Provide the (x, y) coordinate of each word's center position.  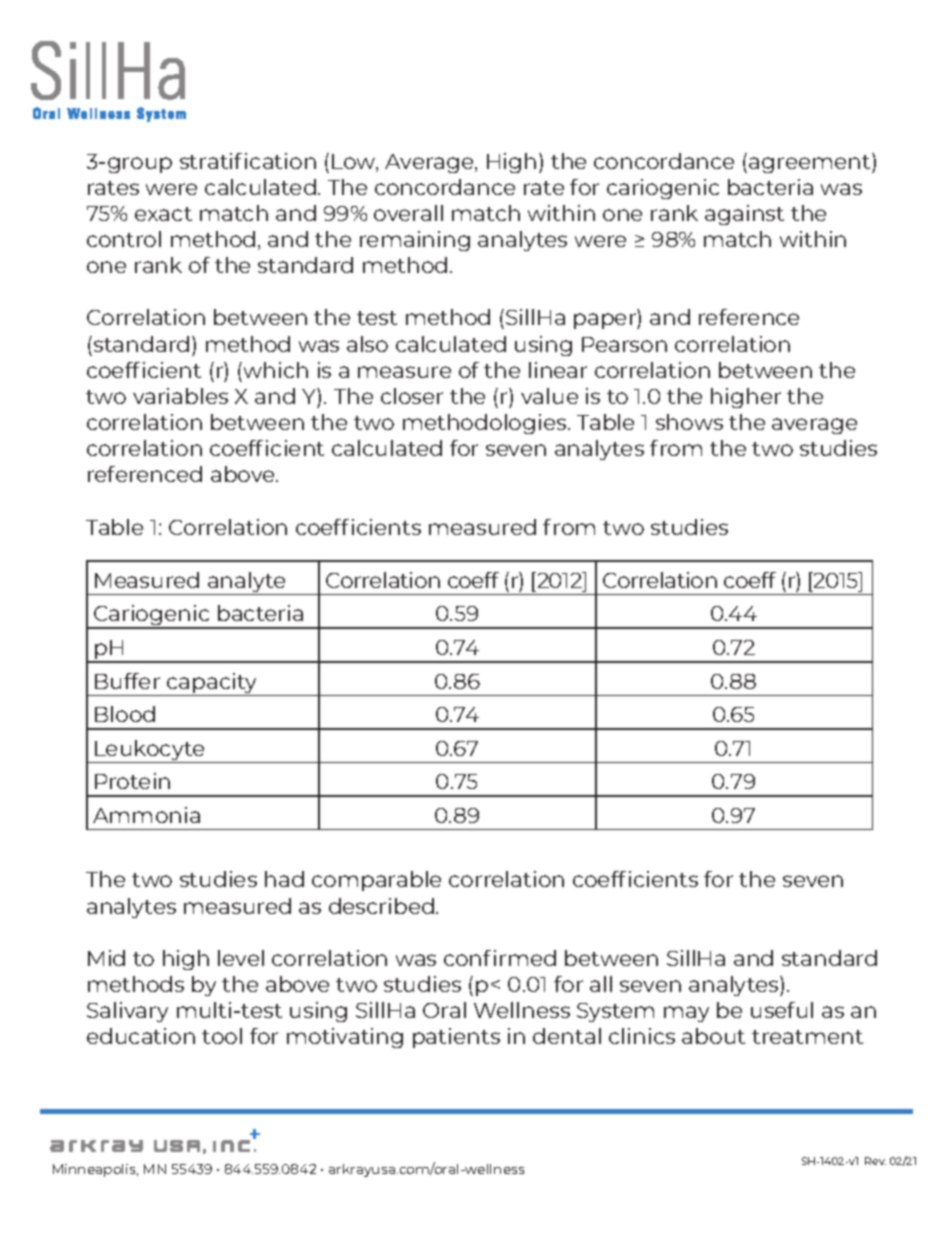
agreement (811, 163)
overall (408, 213)
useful (782, 1010)
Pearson (624, 344)
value (549, 396)
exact (163, 214)
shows (689, 422)
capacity (212, 684)
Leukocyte (150, 751)
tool (222, 1036)
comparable (376, 881)
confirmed (500, 958)
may (686, 1014)
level (241, 958)
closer (412, 396)
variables (180, 396)
